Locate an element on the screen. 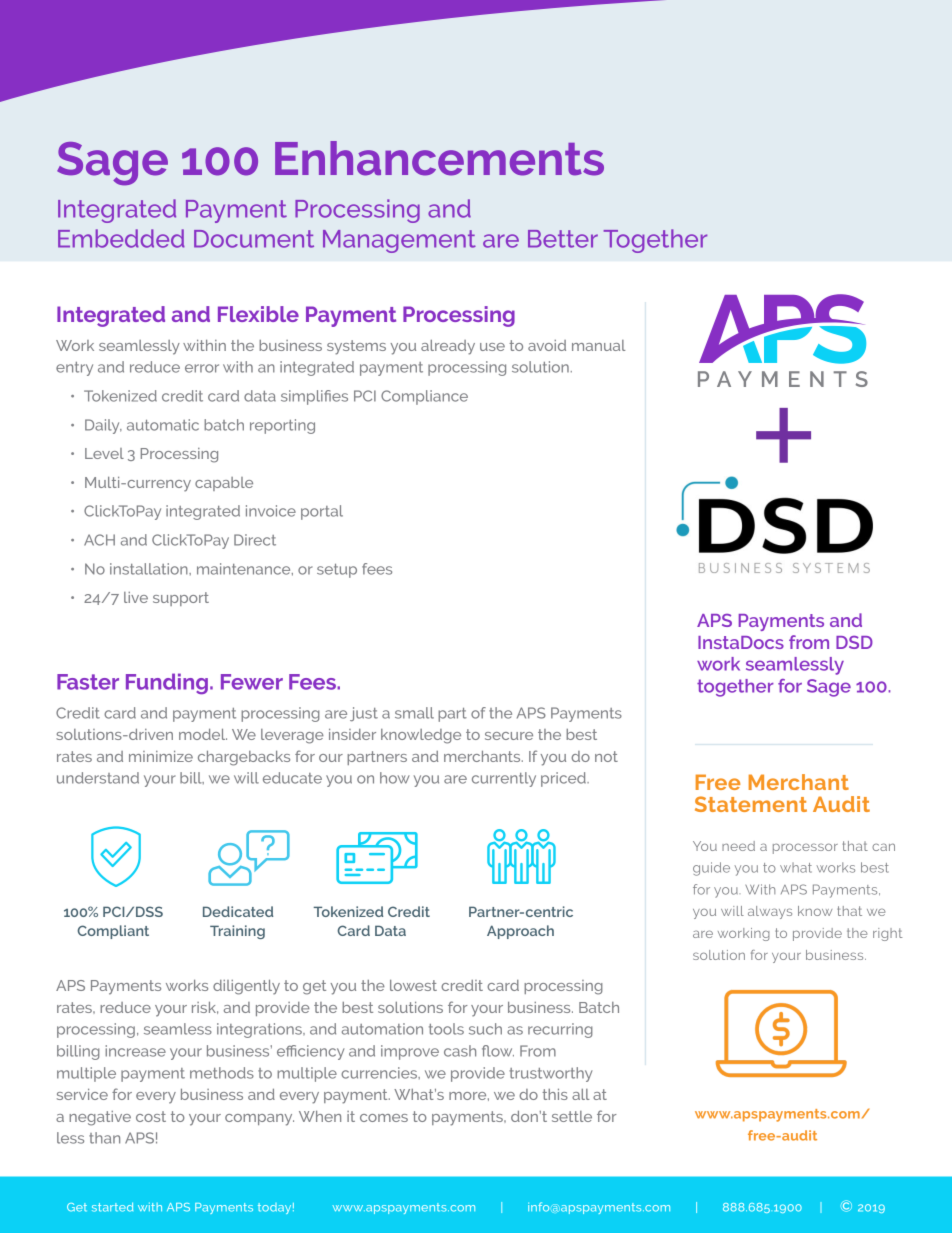 The height and width of the screenshot is (1233, 952). Embedded is located at coordinates (121, 238).
